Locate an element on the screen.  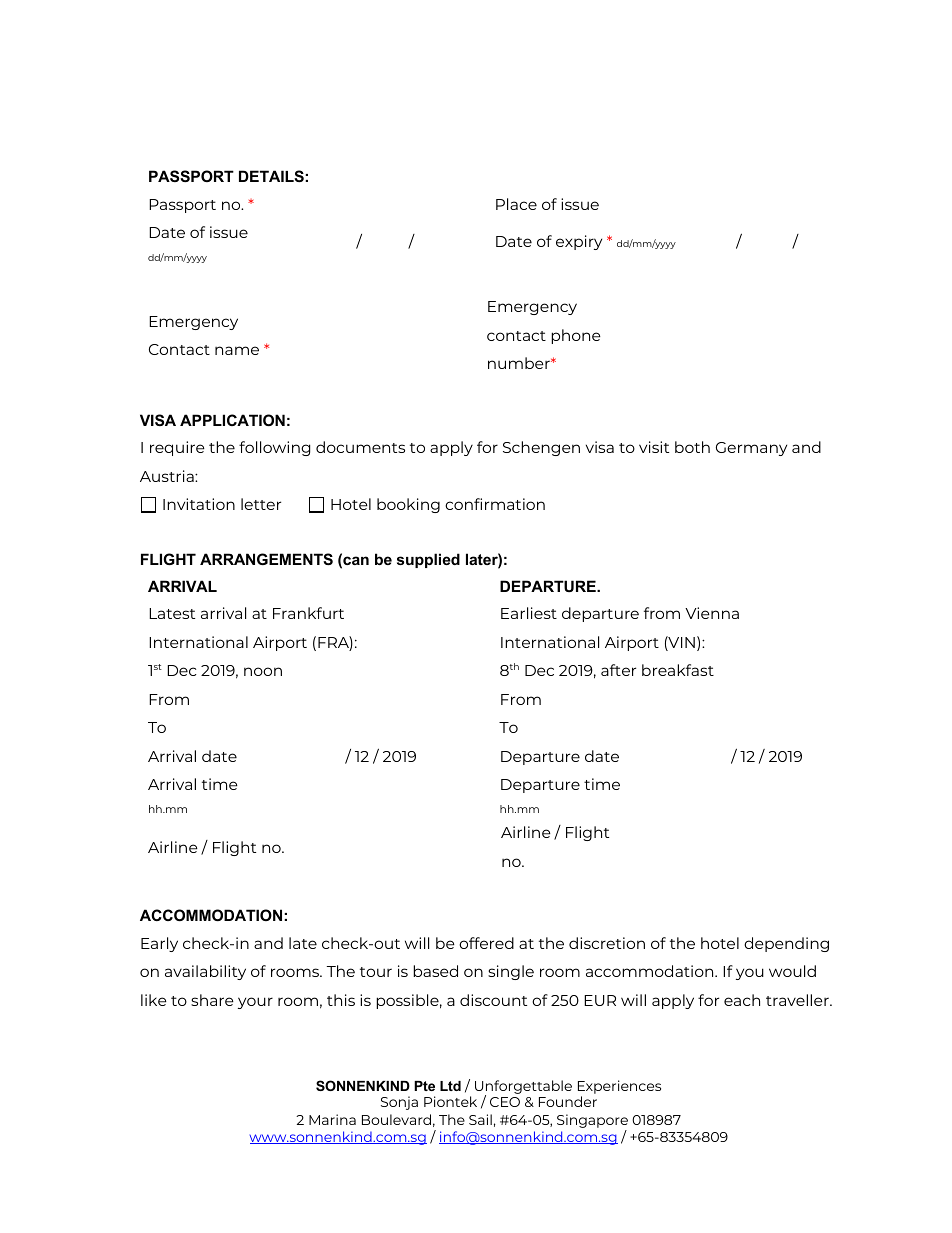
Ltd is located at coordinates (450, 1086).
